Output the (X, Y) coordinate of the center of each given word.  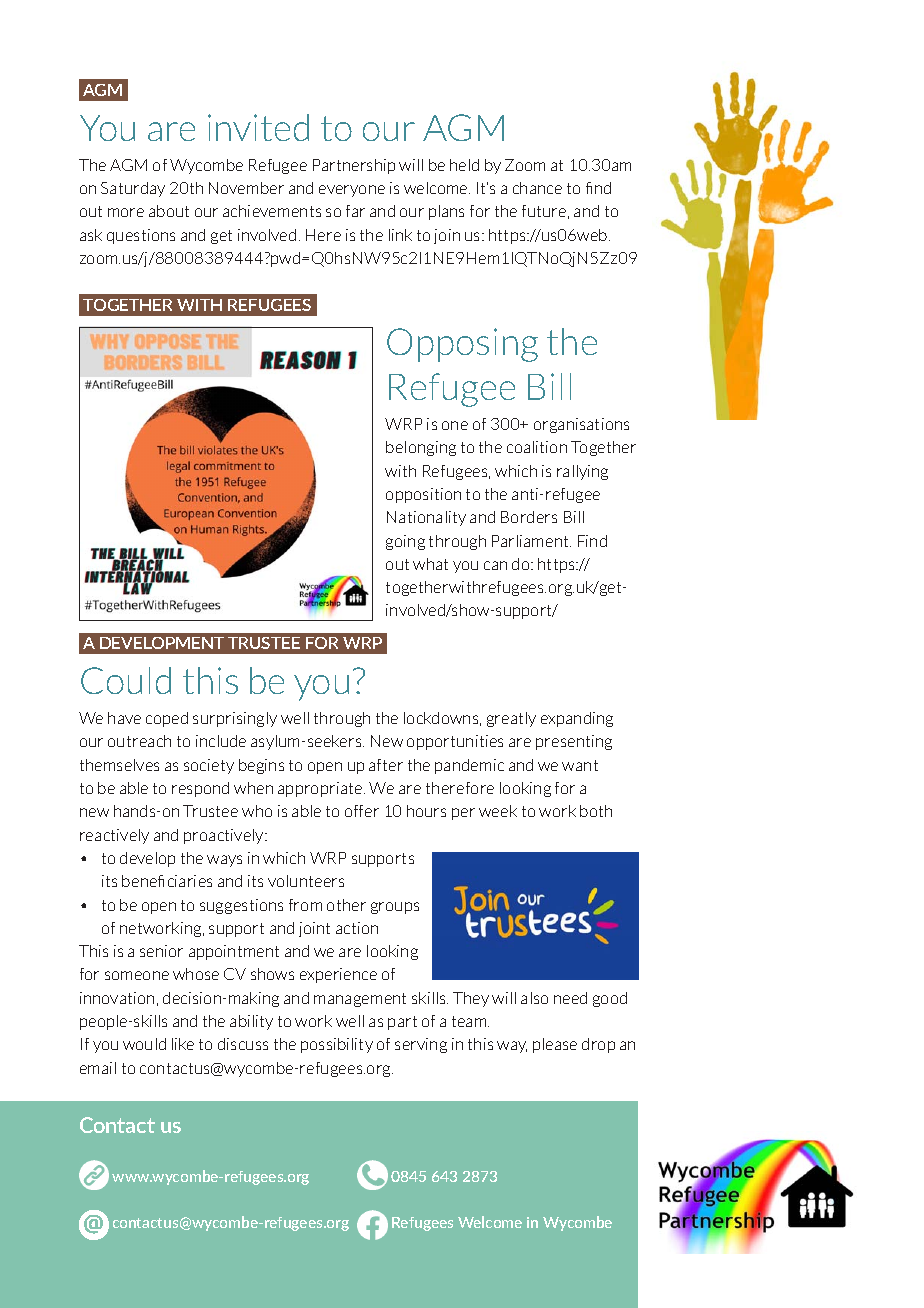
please (555, 1045)
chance (537, 188)
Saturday (133, 189)
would (144, 1044)
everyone (352, 191)
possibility (337, 1045)
